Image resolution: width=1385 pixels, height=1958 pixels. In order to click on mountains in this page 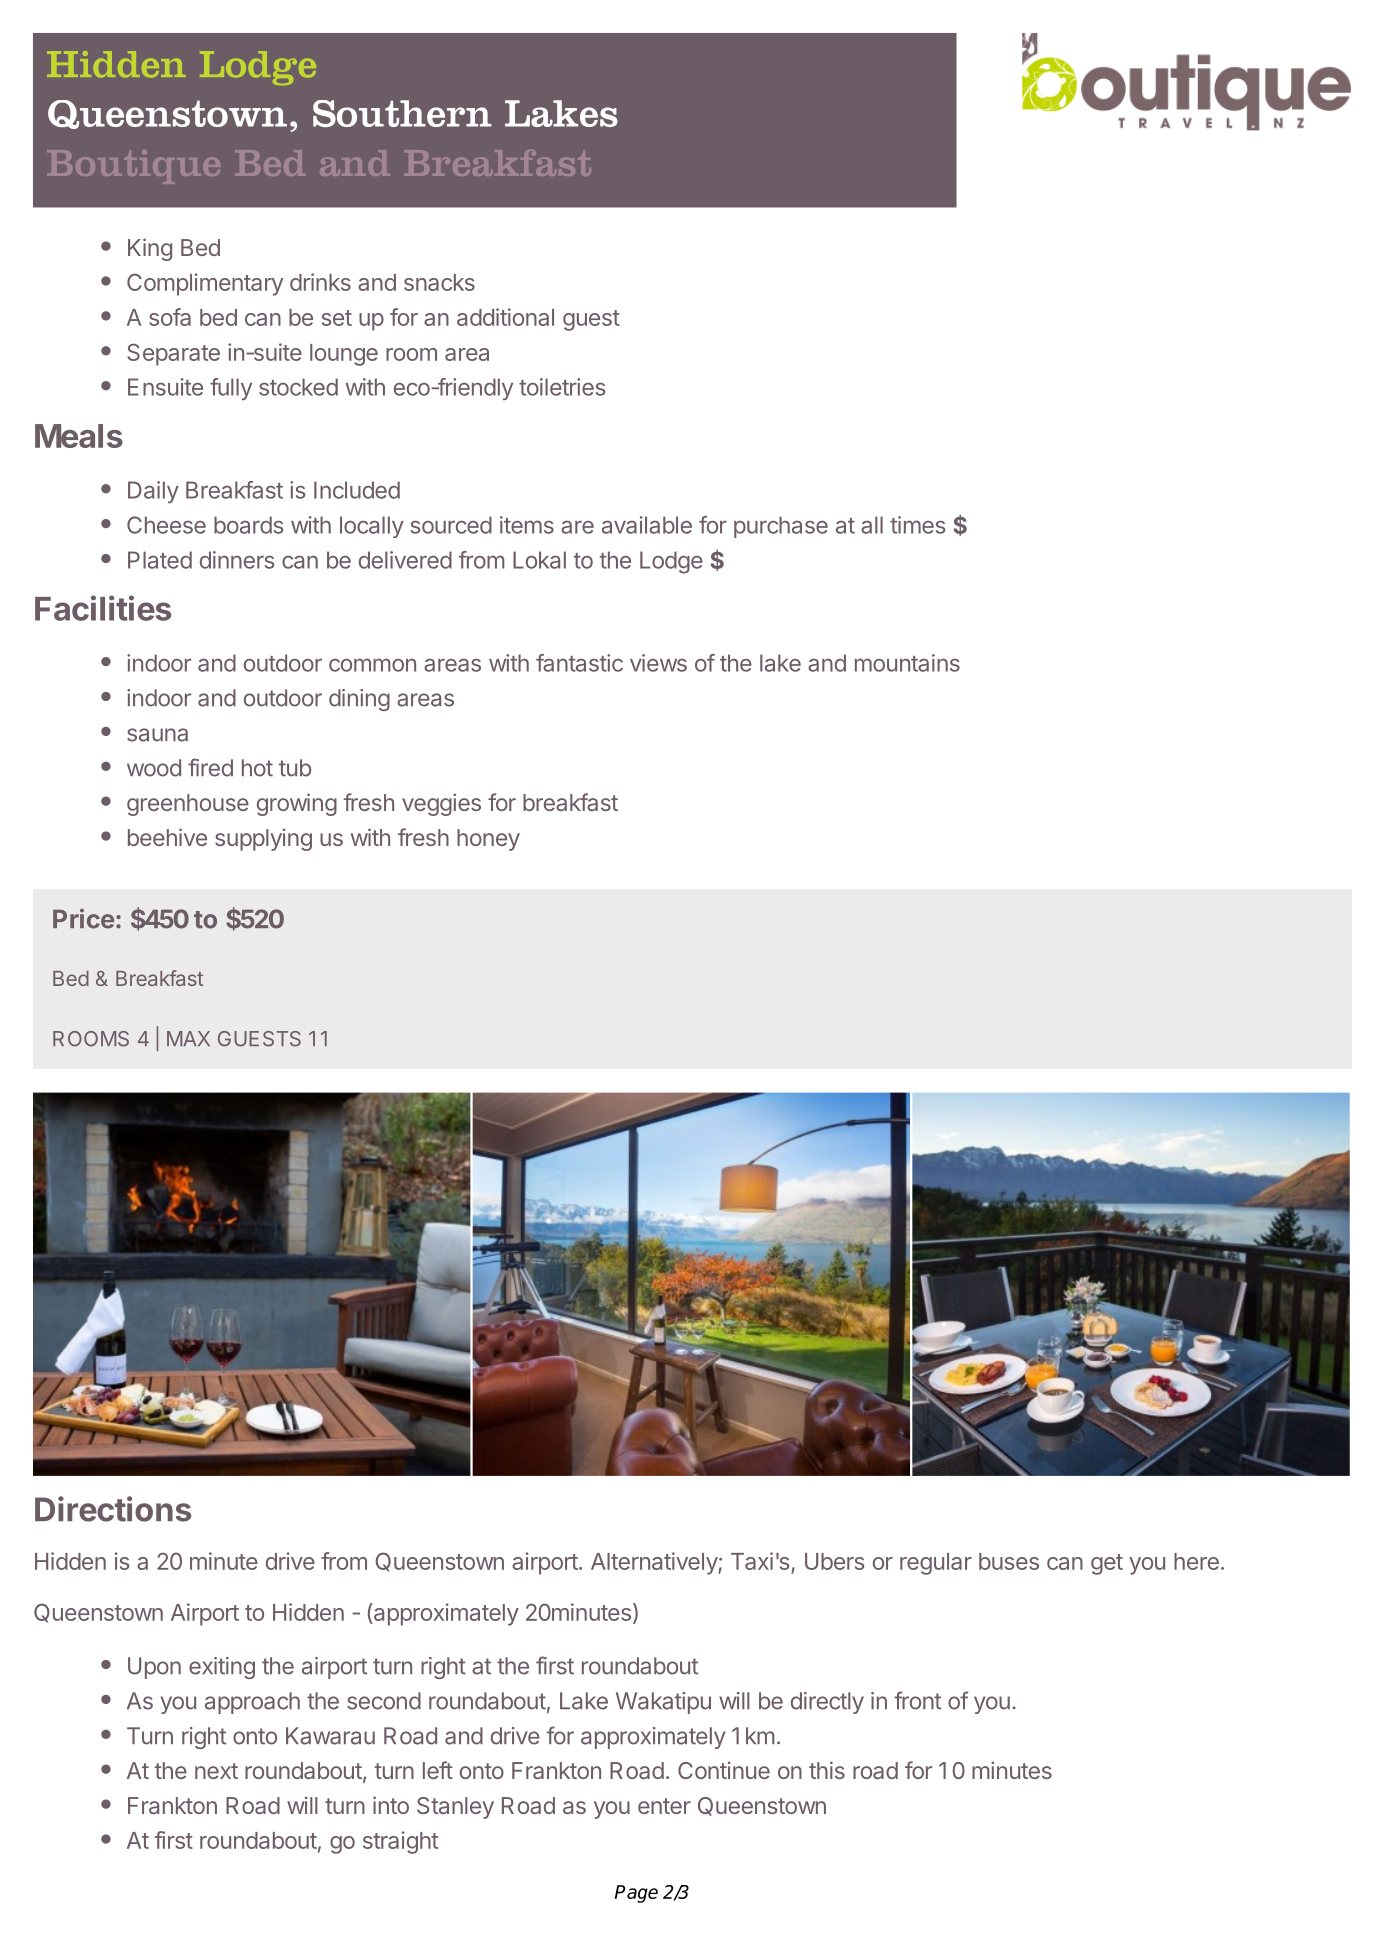, I will do `click(907, 663)`.
